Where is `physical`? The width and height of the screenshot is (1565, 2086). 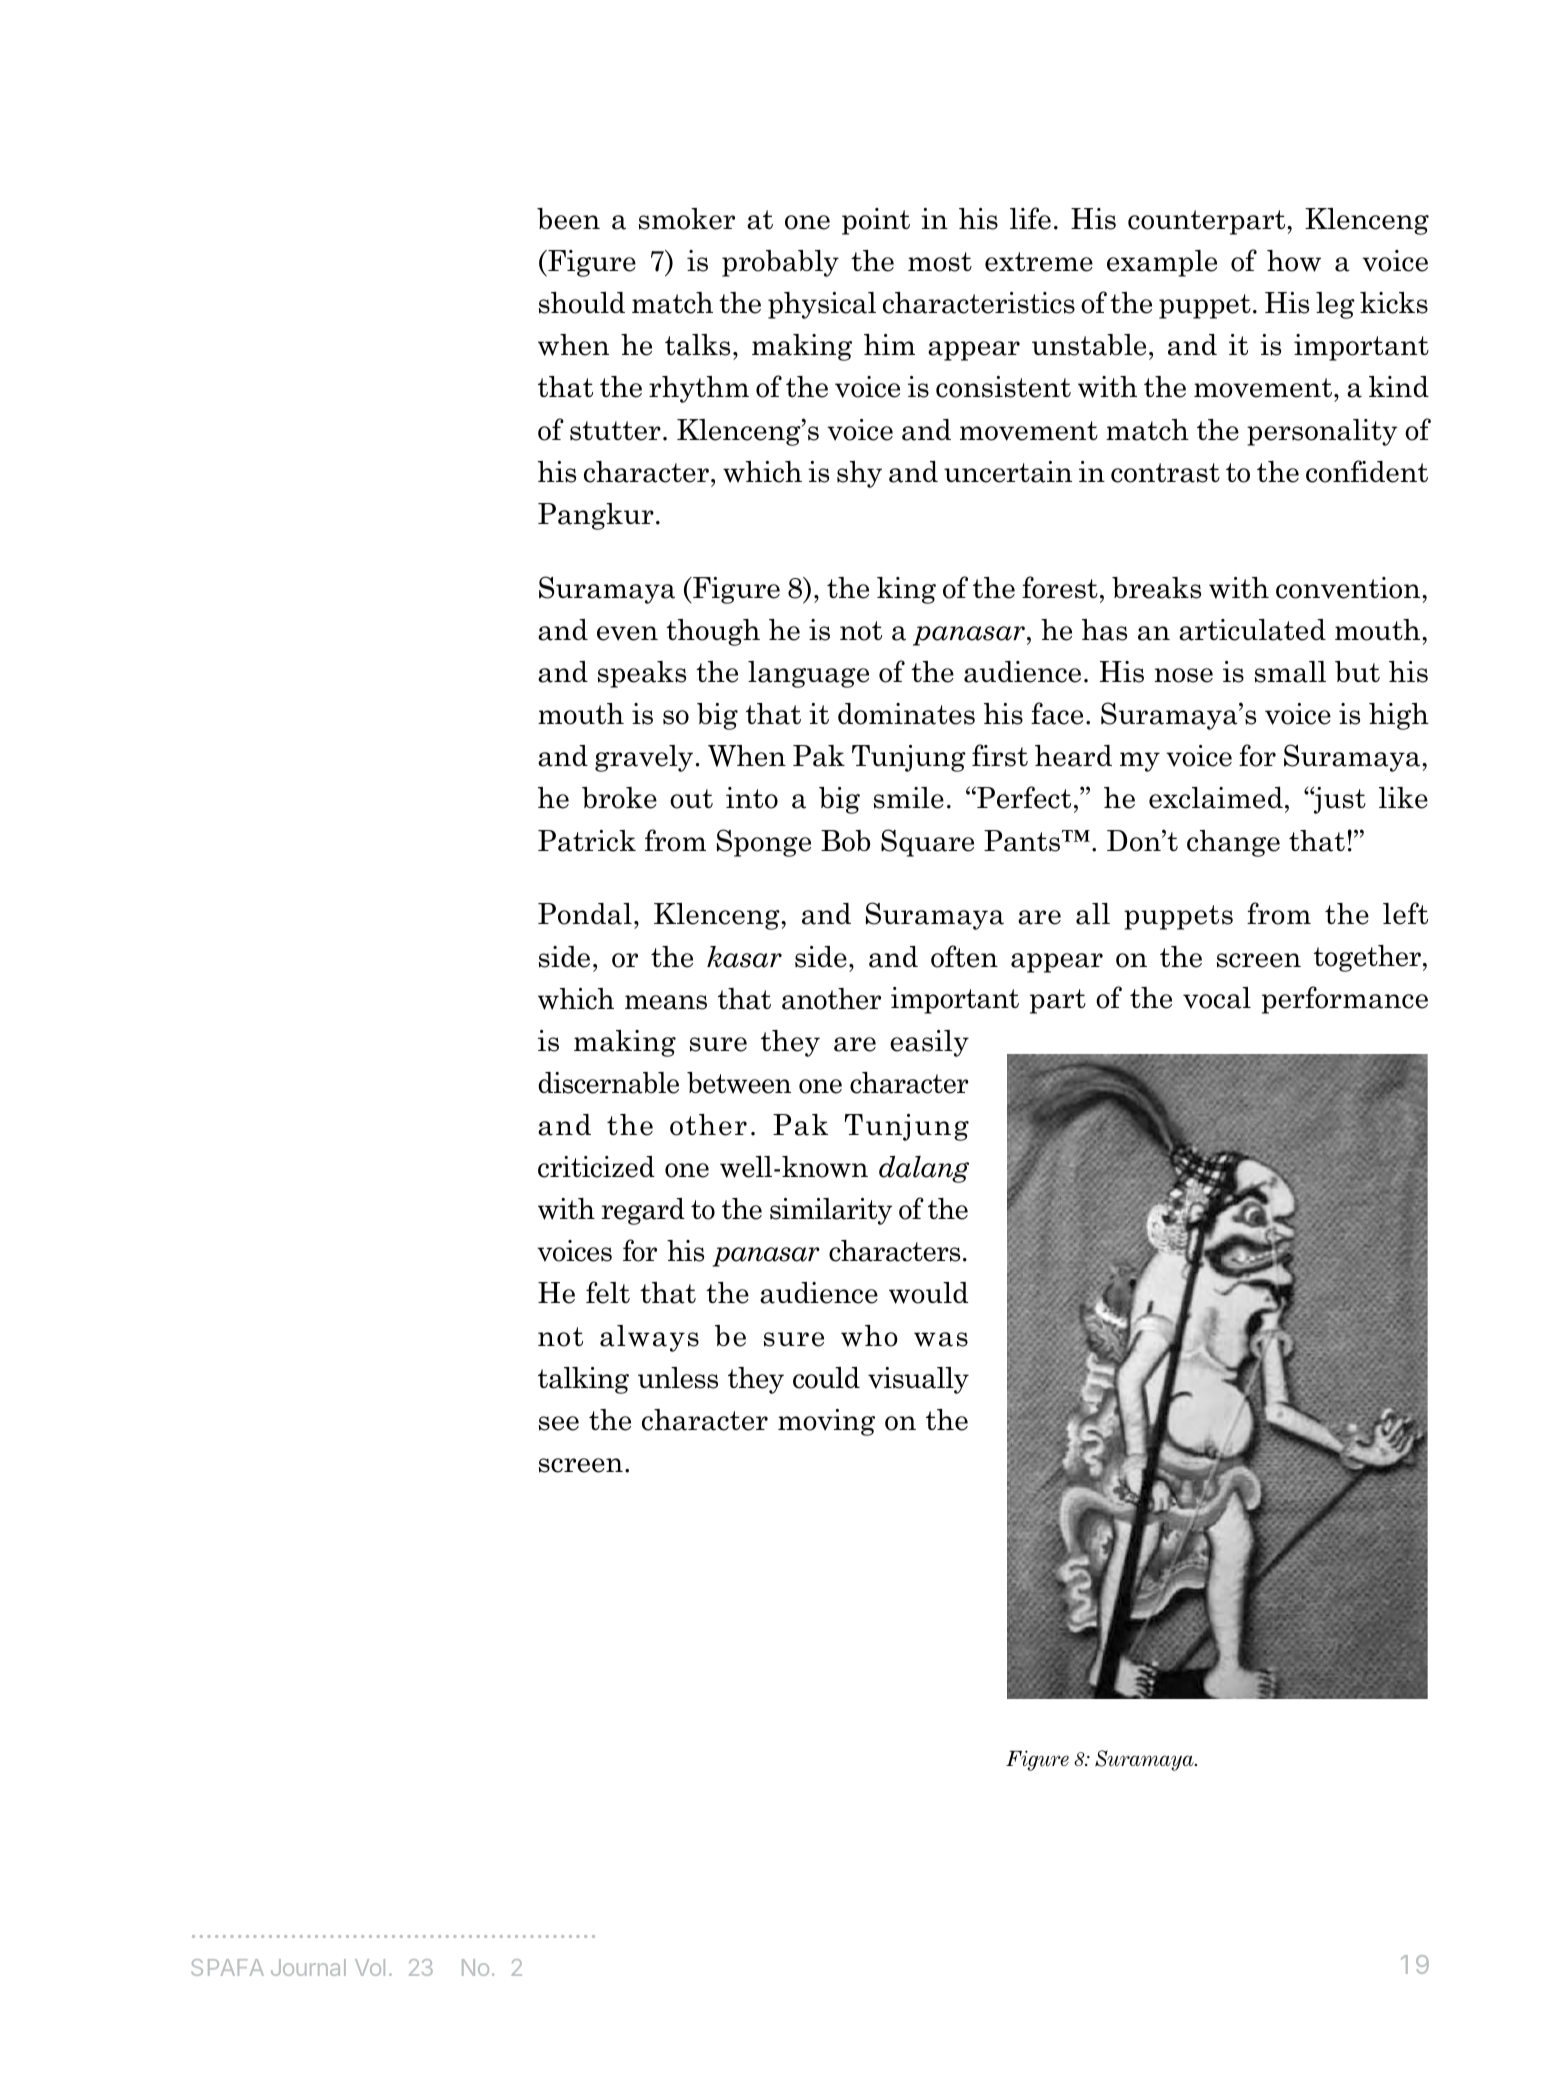
physical is located at coordinates (822, 305).
